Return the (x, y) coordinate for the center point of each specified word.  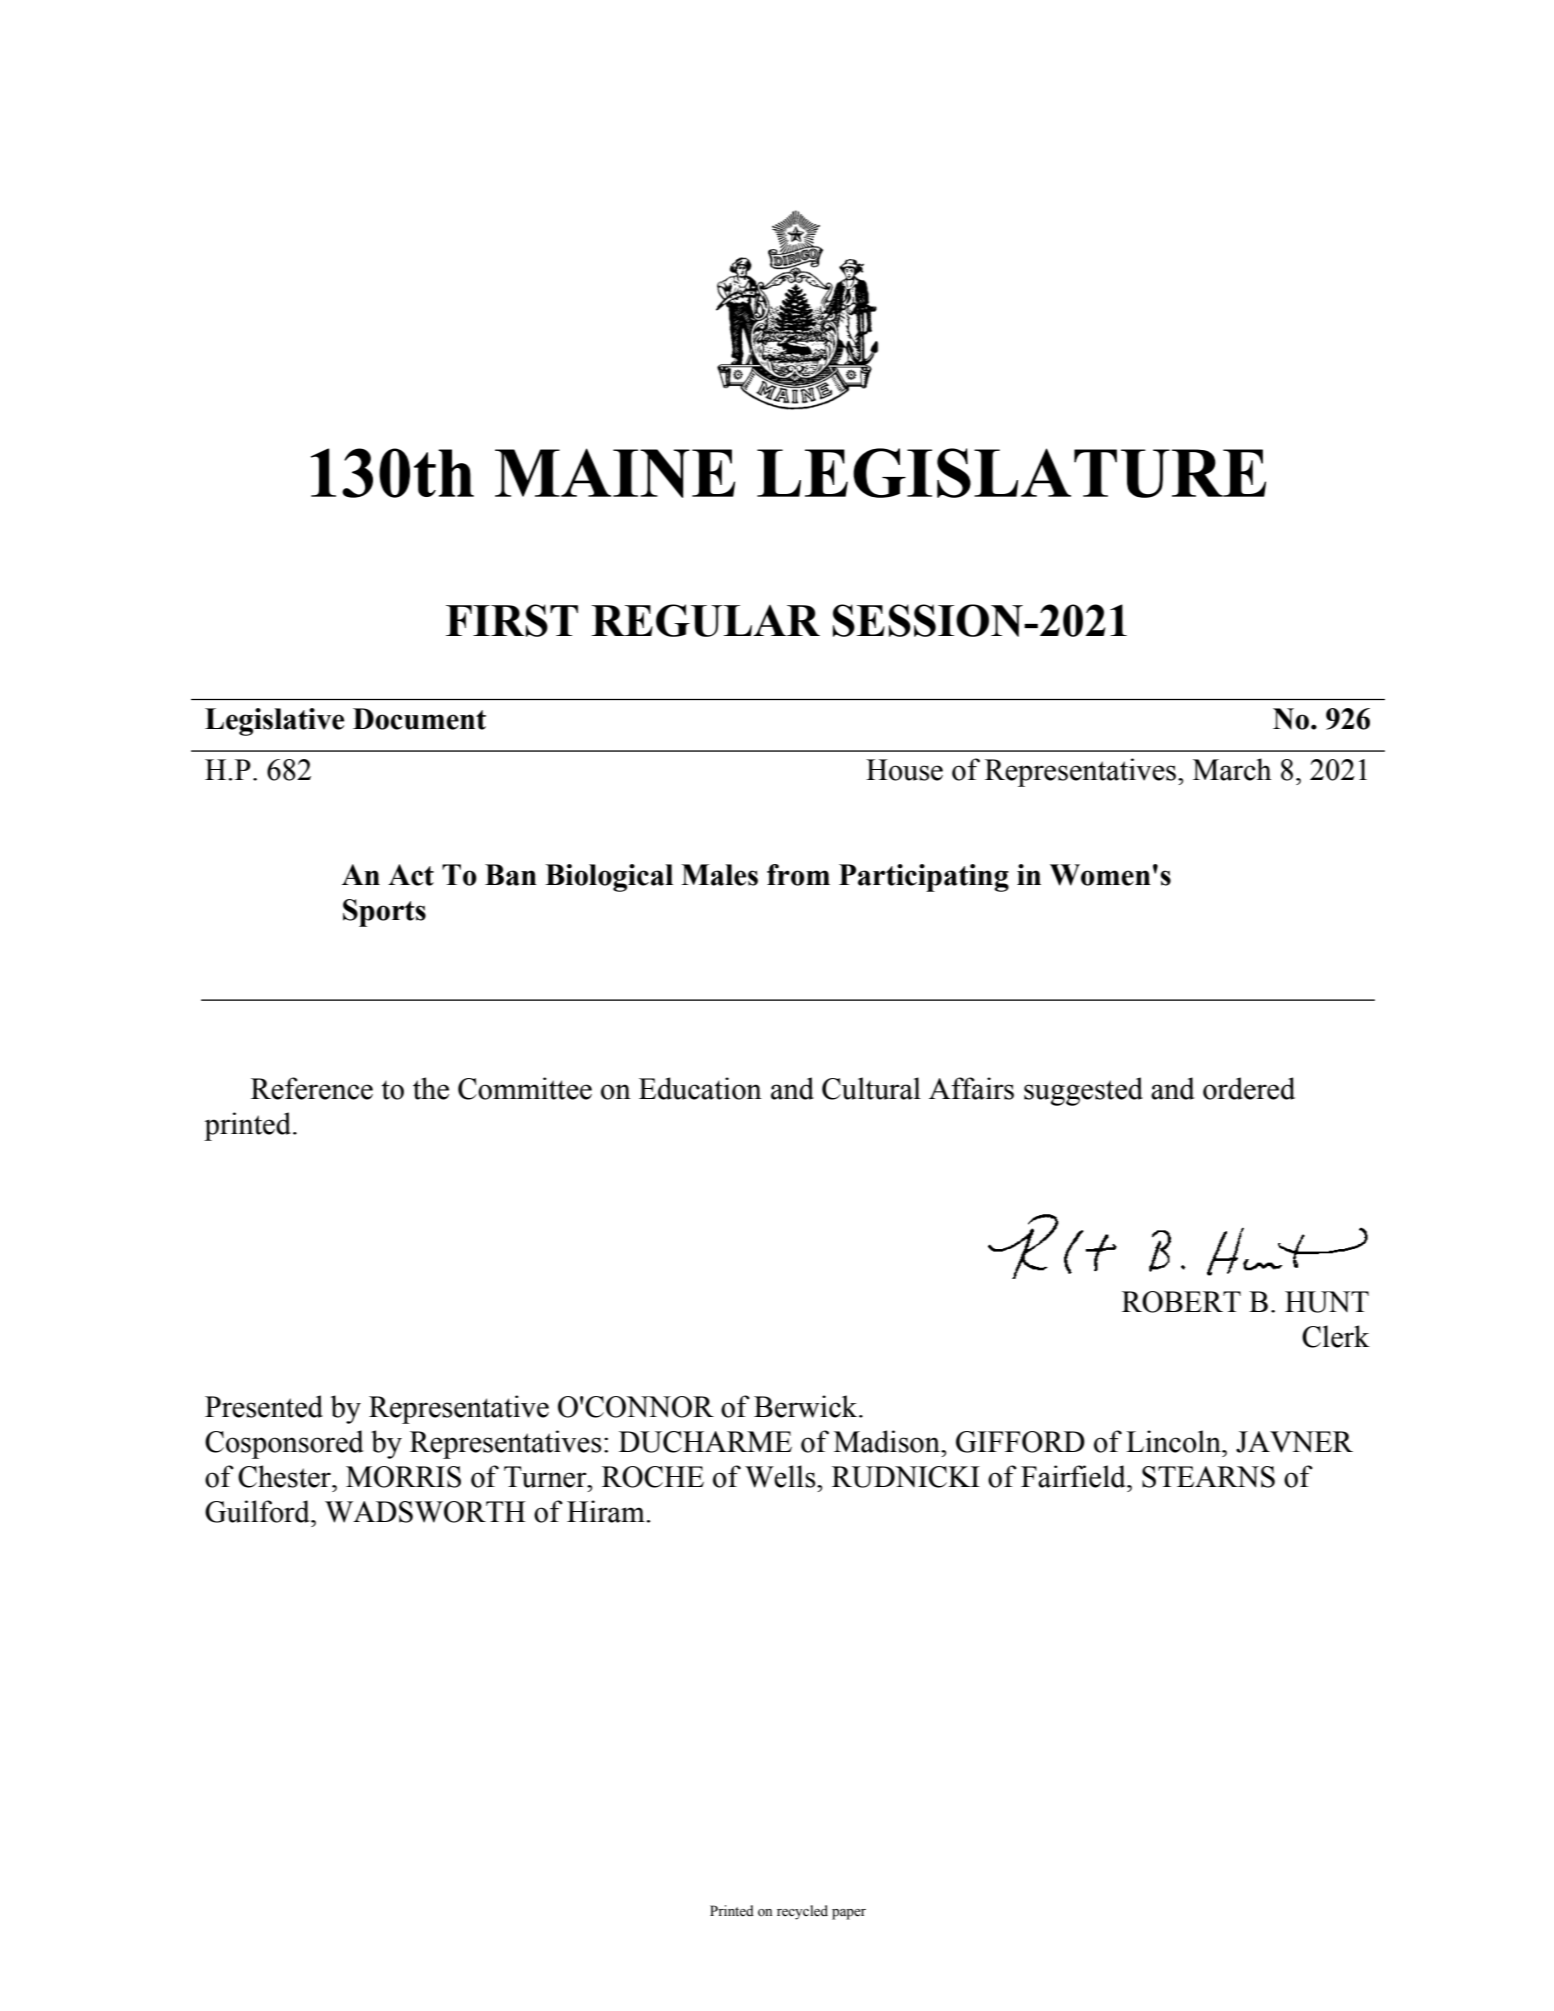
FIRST (512, 620)
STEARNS (1208, 1477)
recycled (802, 1912)
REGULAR (706, 620)
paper (849, 1914)
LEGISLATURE (1011, 473)
